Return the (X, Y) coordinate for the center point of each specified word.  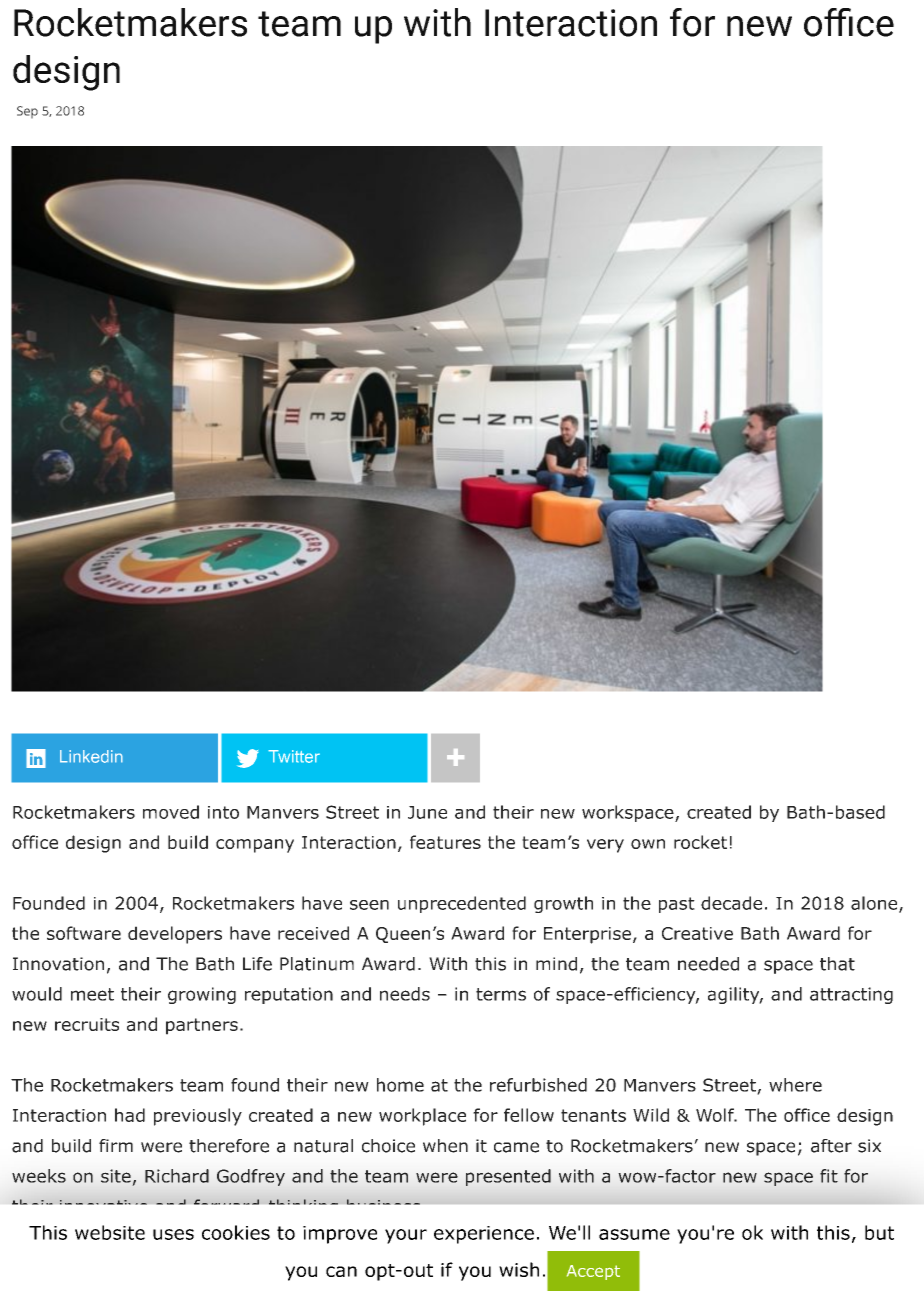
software (84, 933)
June (427, 812)
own (648, 844)
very (605, 846)
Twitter (294, 756)
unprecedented (462, 904)
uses (173, 1234)
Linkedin (91, 756)
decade (731, 903)
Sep (27, 112)
